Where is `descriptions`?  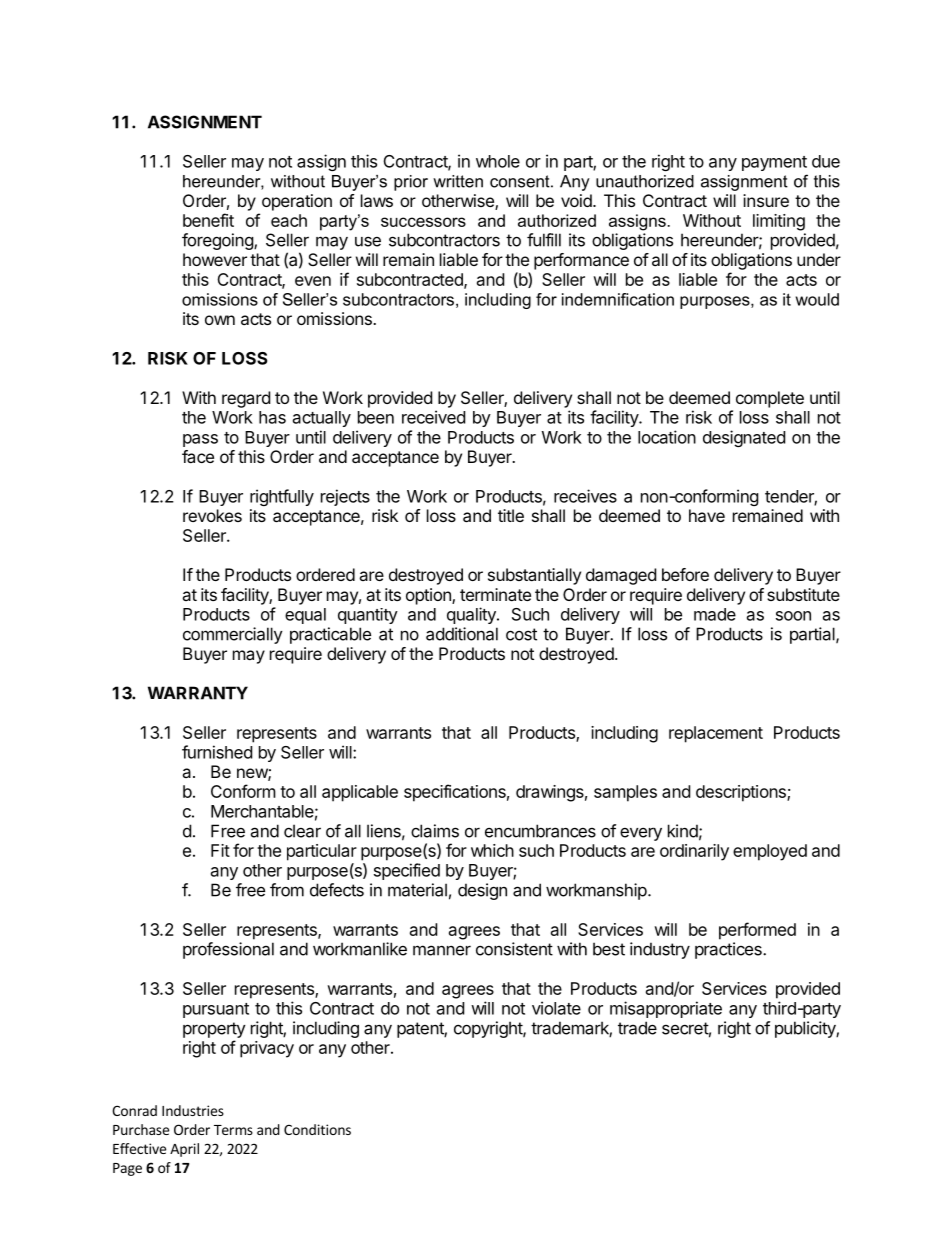 descriptions is located at coordinates (742, 793).
